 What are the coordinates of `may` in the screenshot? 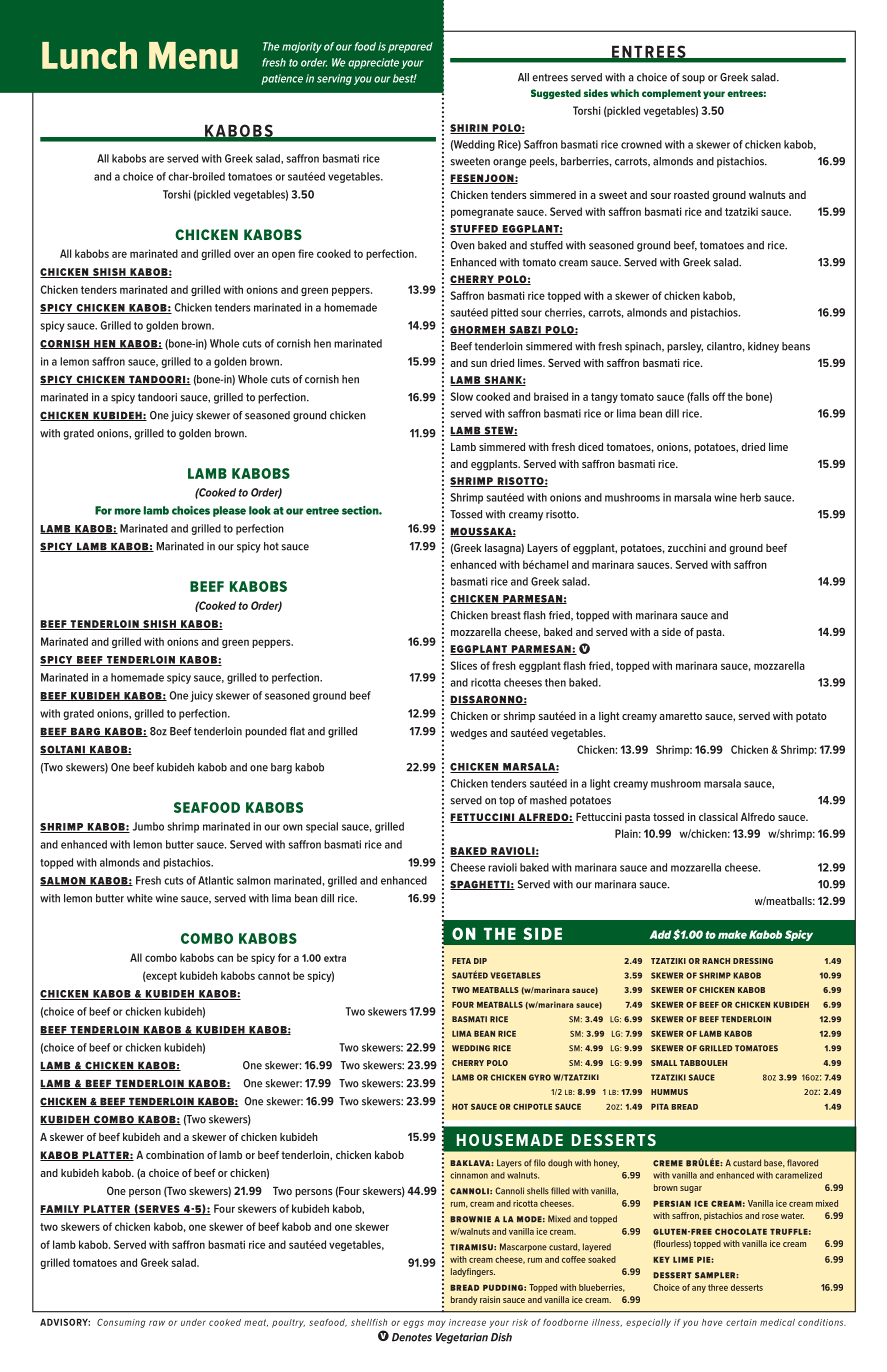 It's located at (436, 1324).
